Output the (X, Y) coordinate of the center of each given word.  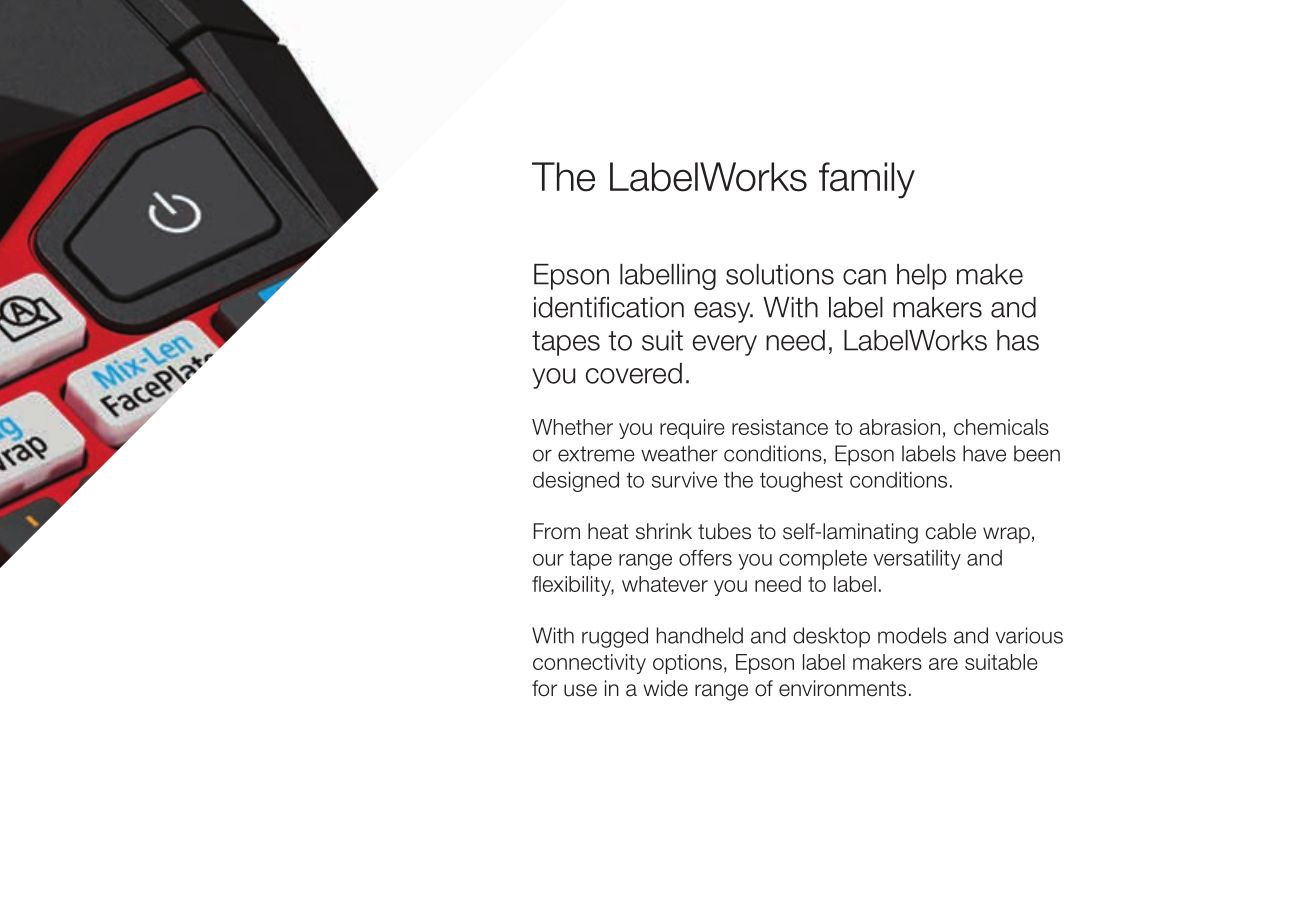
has (1018, 340)
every (724, 345)
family (867, 180)
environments (842, 688)
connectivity (589, 664)
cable (951, 531)
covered (633, 373)
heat (608, 531)
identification (609, 307)
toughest (801, 481)
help (922, 277)
